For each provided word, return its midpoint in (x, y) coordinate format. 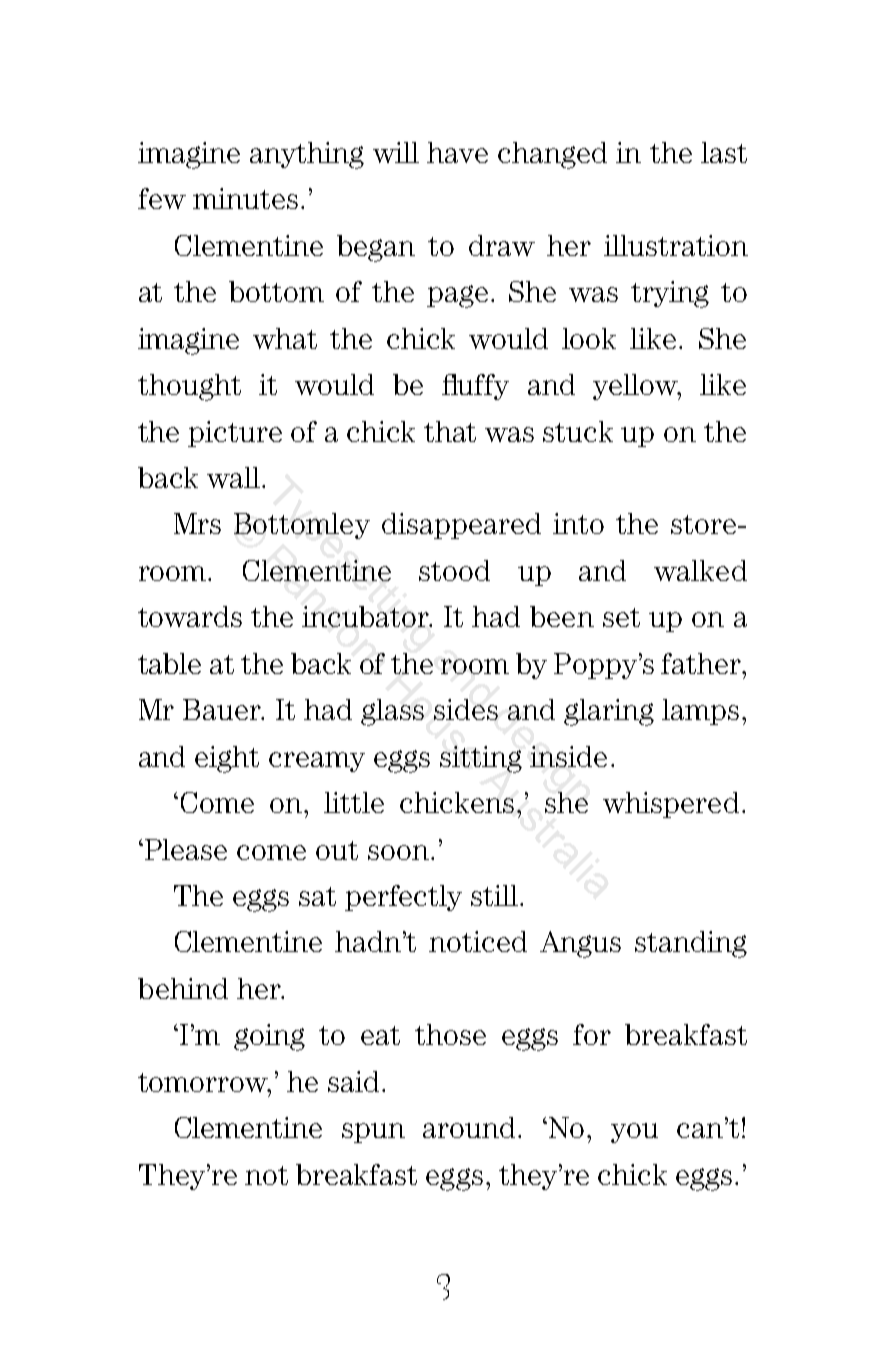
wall (235, 477)
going (269, 1037)
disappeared (461, 526)
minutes (245, 198)
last (724, 152)
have (457, 152)
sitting (481, 759)
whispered (671, 805)
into (578, 523)
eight (227, 759)
